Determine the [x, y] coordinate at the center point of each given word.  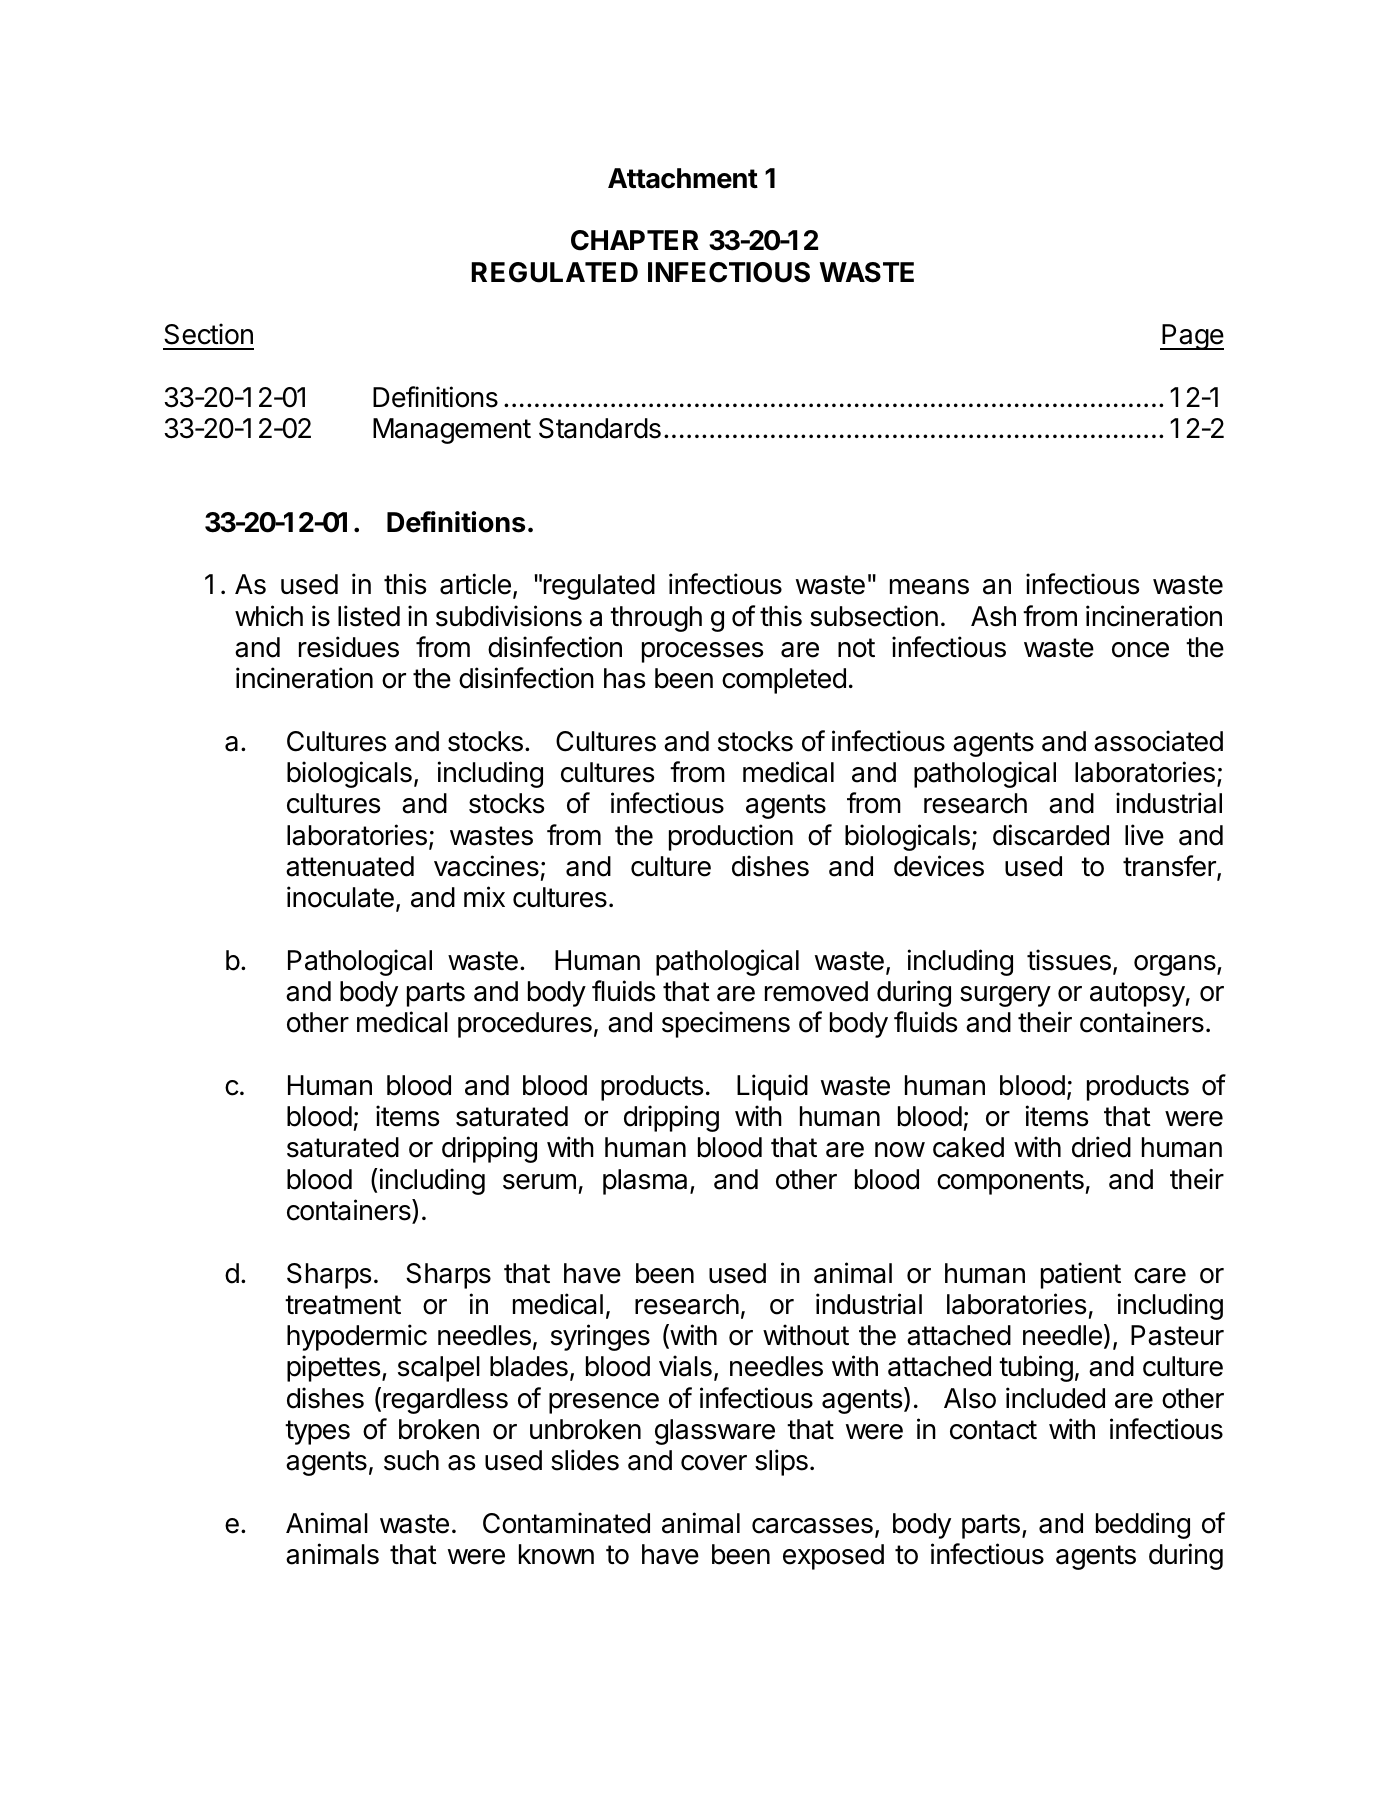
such [411, 1460]
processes [702, 652]
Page [1192, 337]
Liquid [772, 1087]
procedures [525, 1025]
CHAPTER [635, 240]
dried [1101, 1147]
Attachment [683, 178]
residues [349, 647]
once [1140, 650]
